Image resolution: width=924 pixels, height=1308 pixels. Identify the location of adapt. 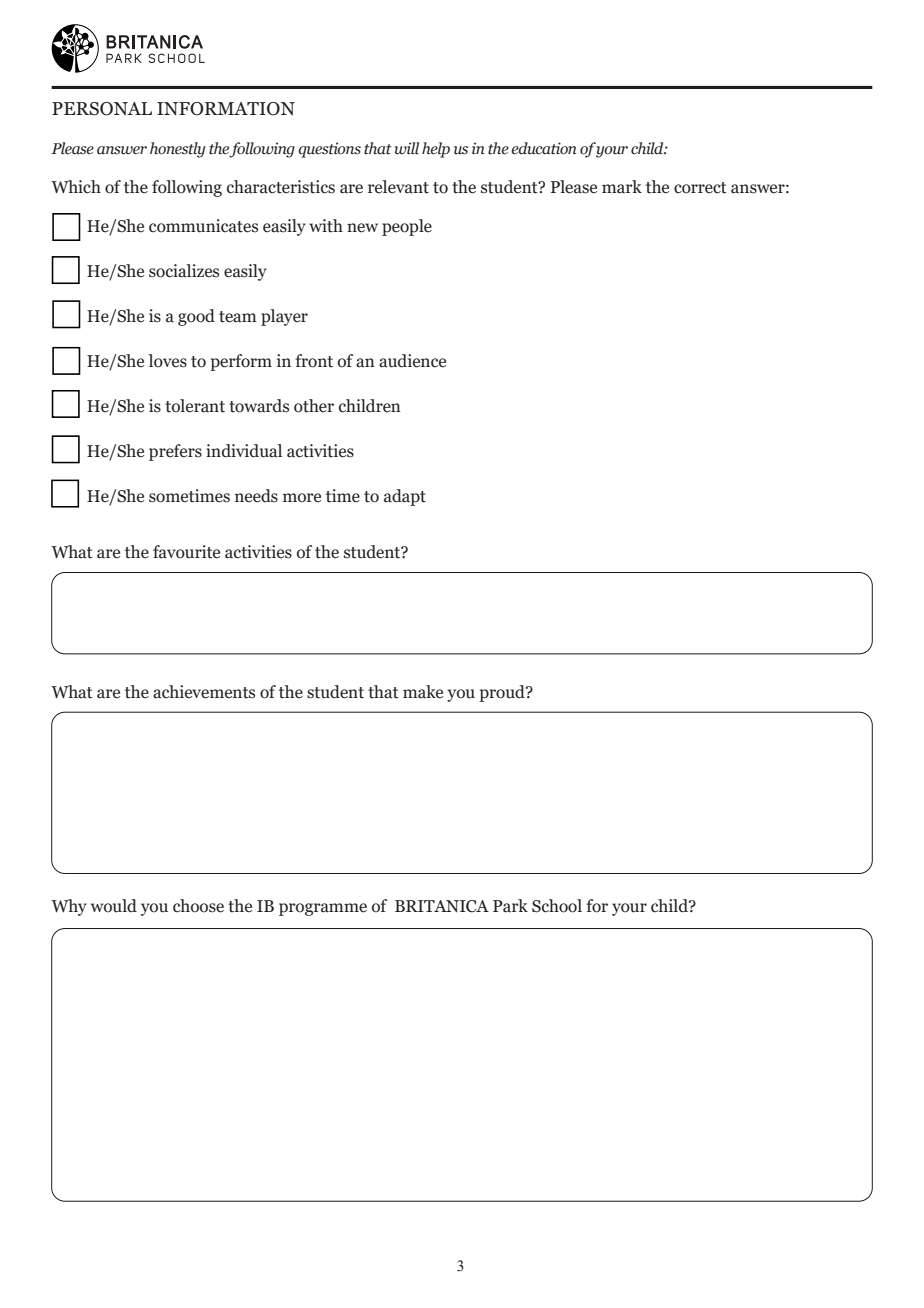
(405, 497).
